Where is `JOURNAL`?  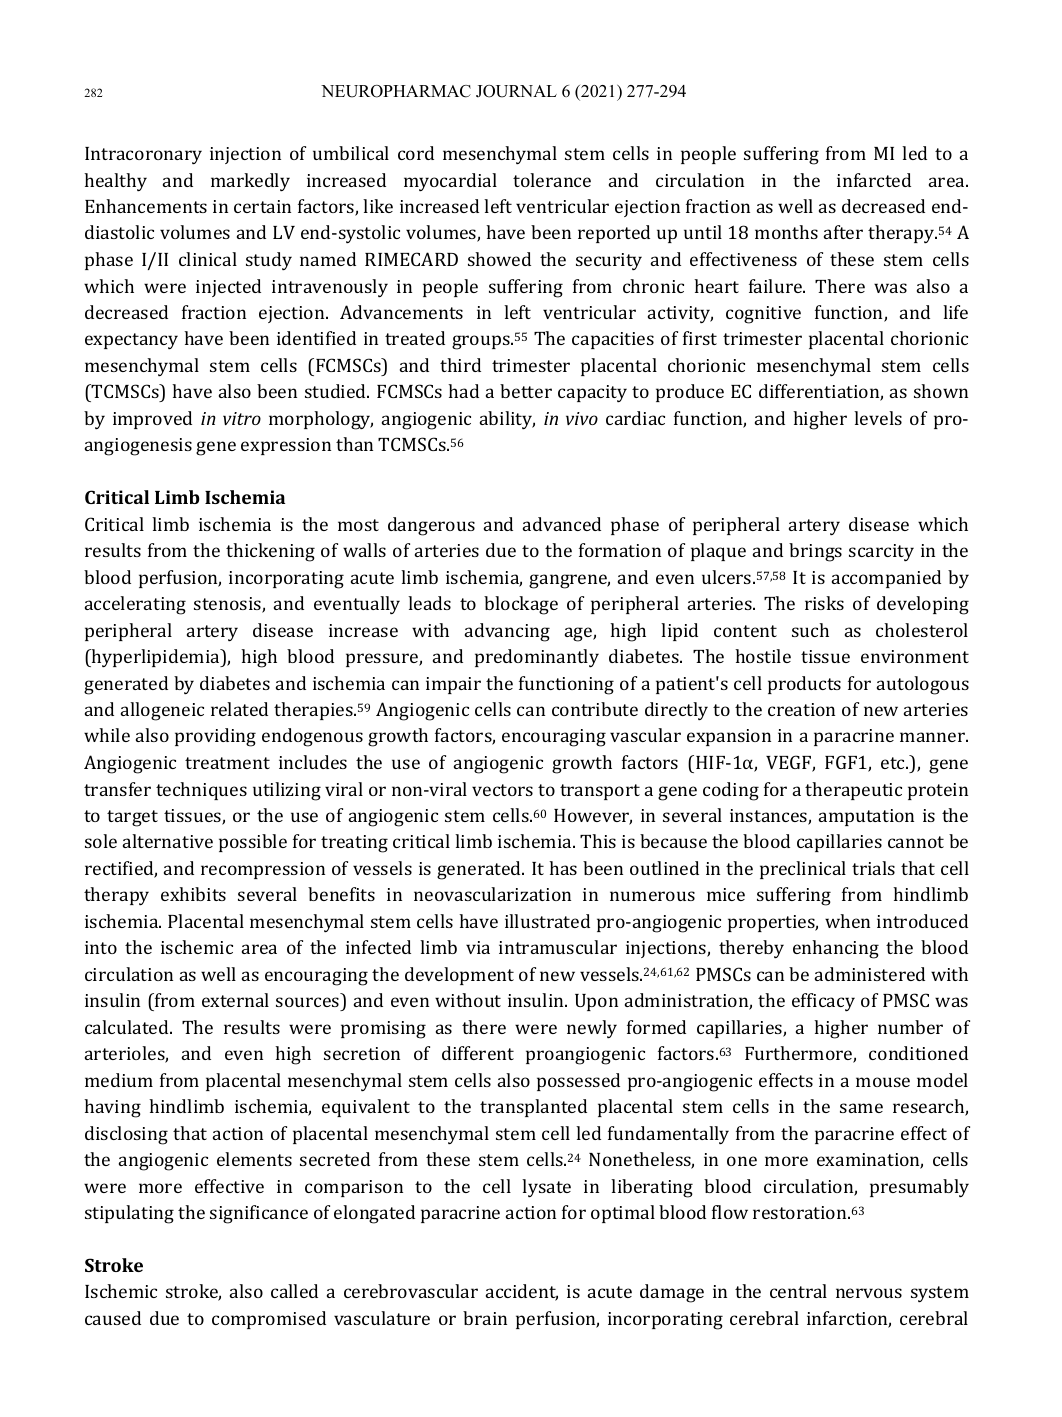
JOURNAL is located at coordinates (516, 91).
